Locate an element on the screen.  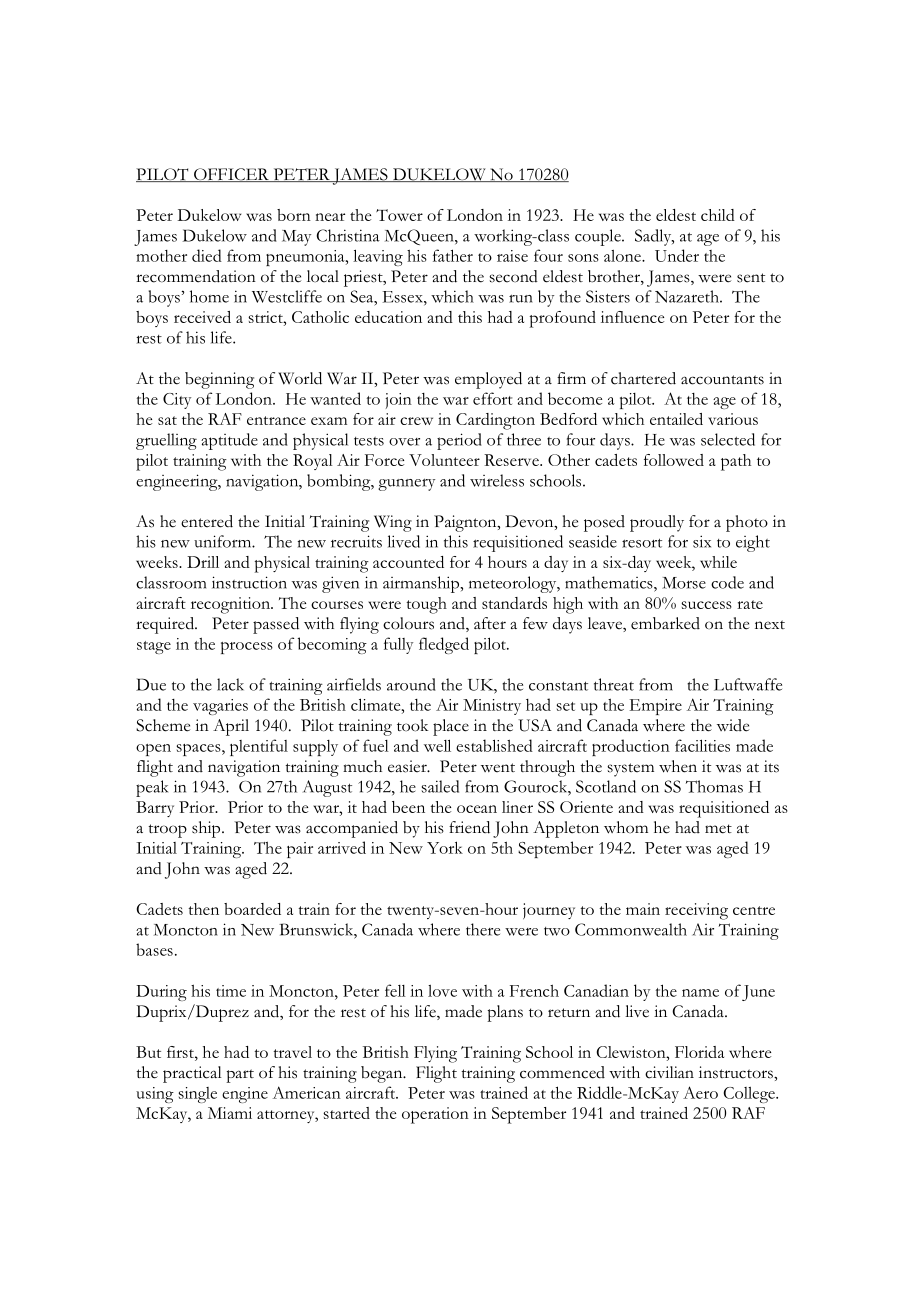
Tower is located at coordinates (399, 215).
